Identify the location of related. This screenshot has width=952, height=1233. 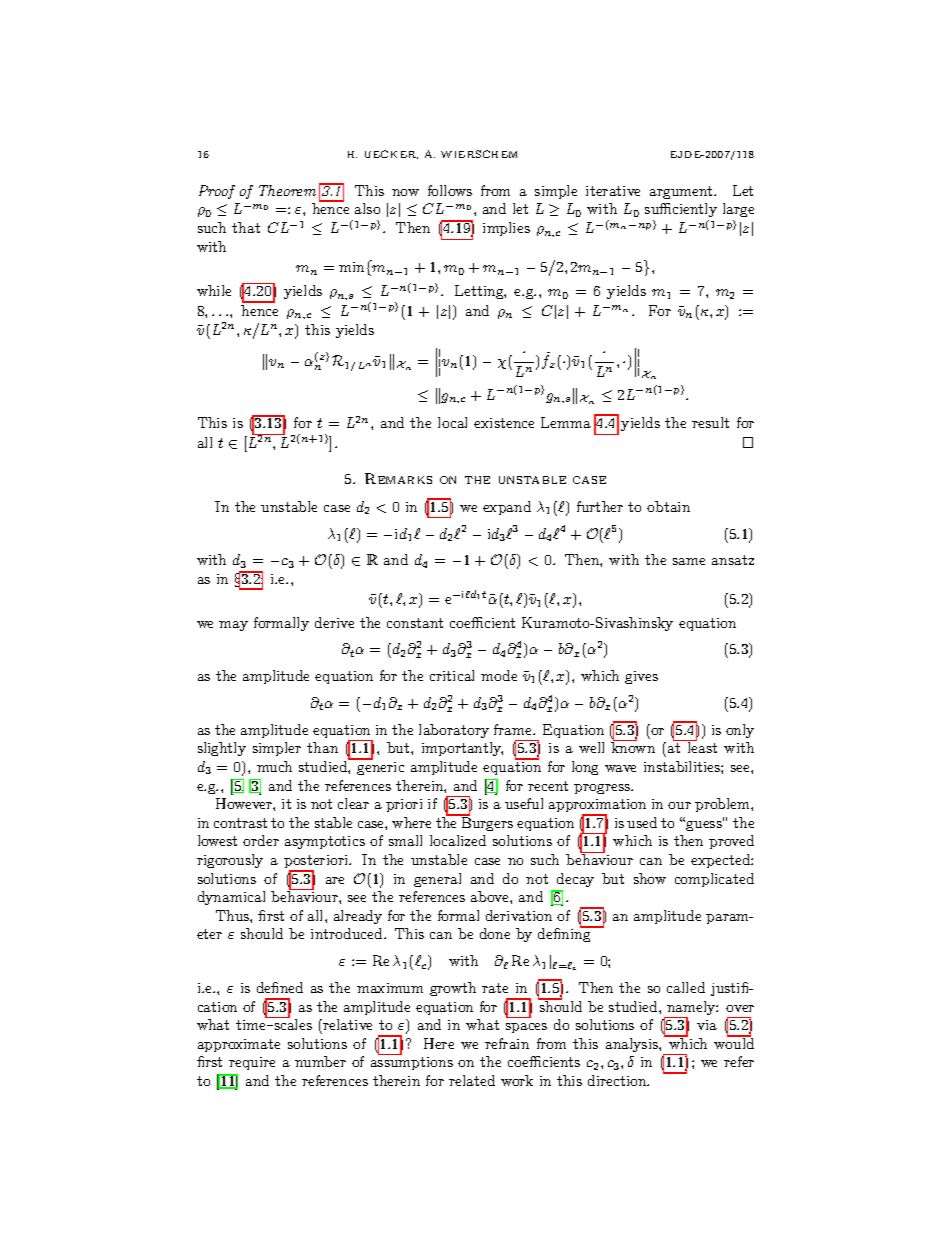
(472, 1080).
